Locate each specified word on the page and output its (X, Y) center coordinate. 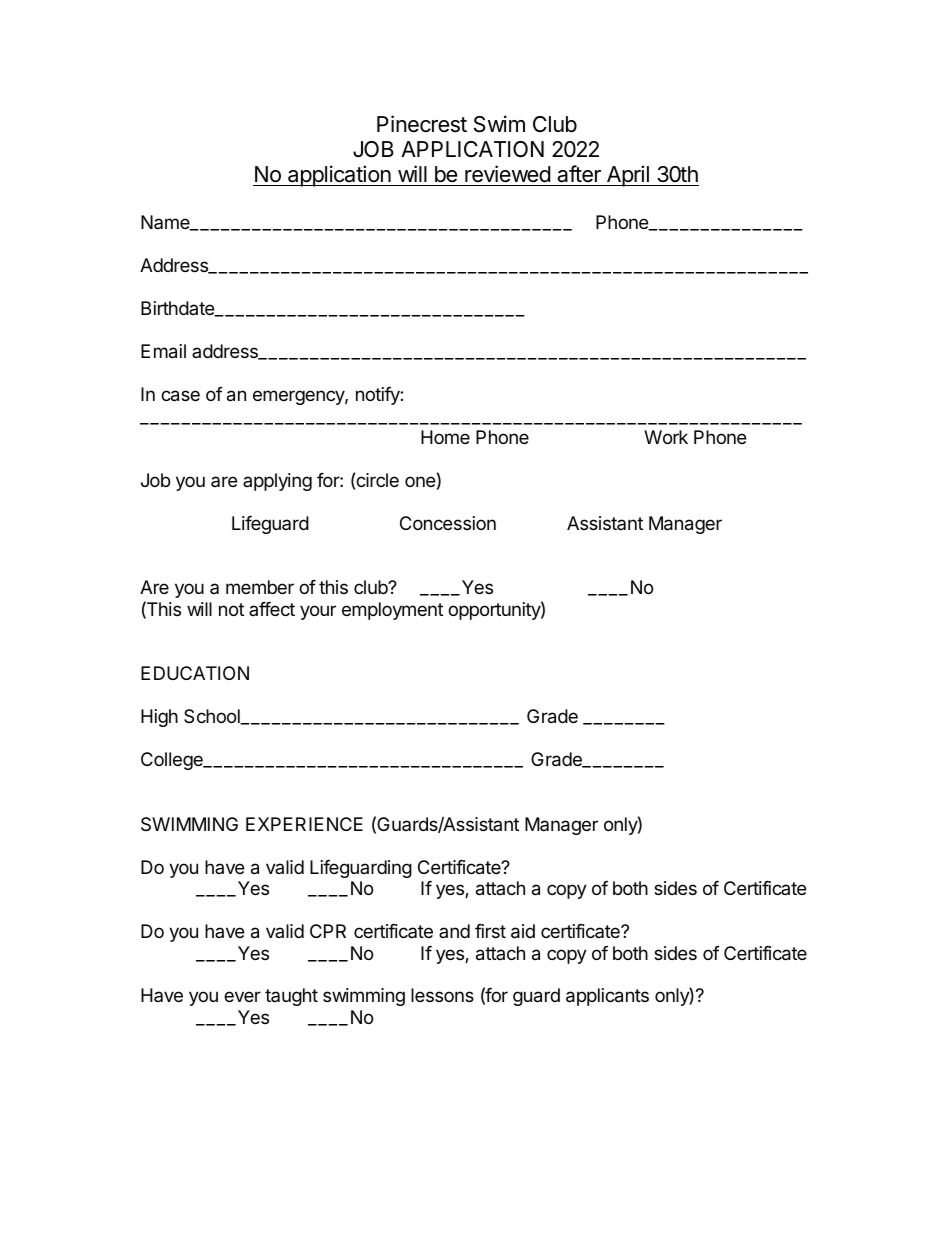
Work (666, 437)
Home (445, 437)
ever (242, 996)
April (628, 176)
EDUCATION (195, 673)
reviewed (508, 174)
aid (523, 931)
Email (163, 351)
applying (277, 482)
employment (392, 611)
